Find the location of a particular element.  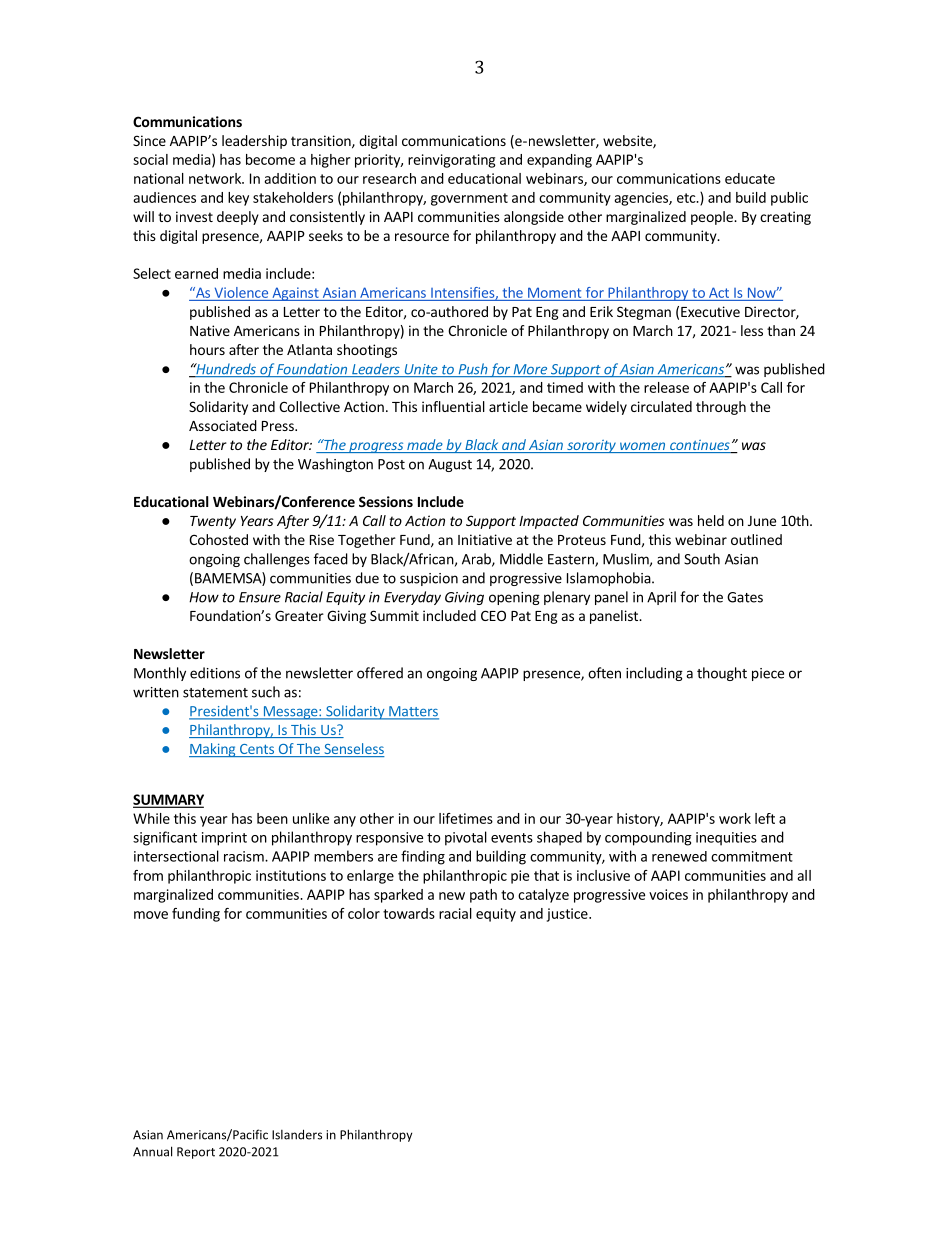

key is located at coordinates (238, 199).
